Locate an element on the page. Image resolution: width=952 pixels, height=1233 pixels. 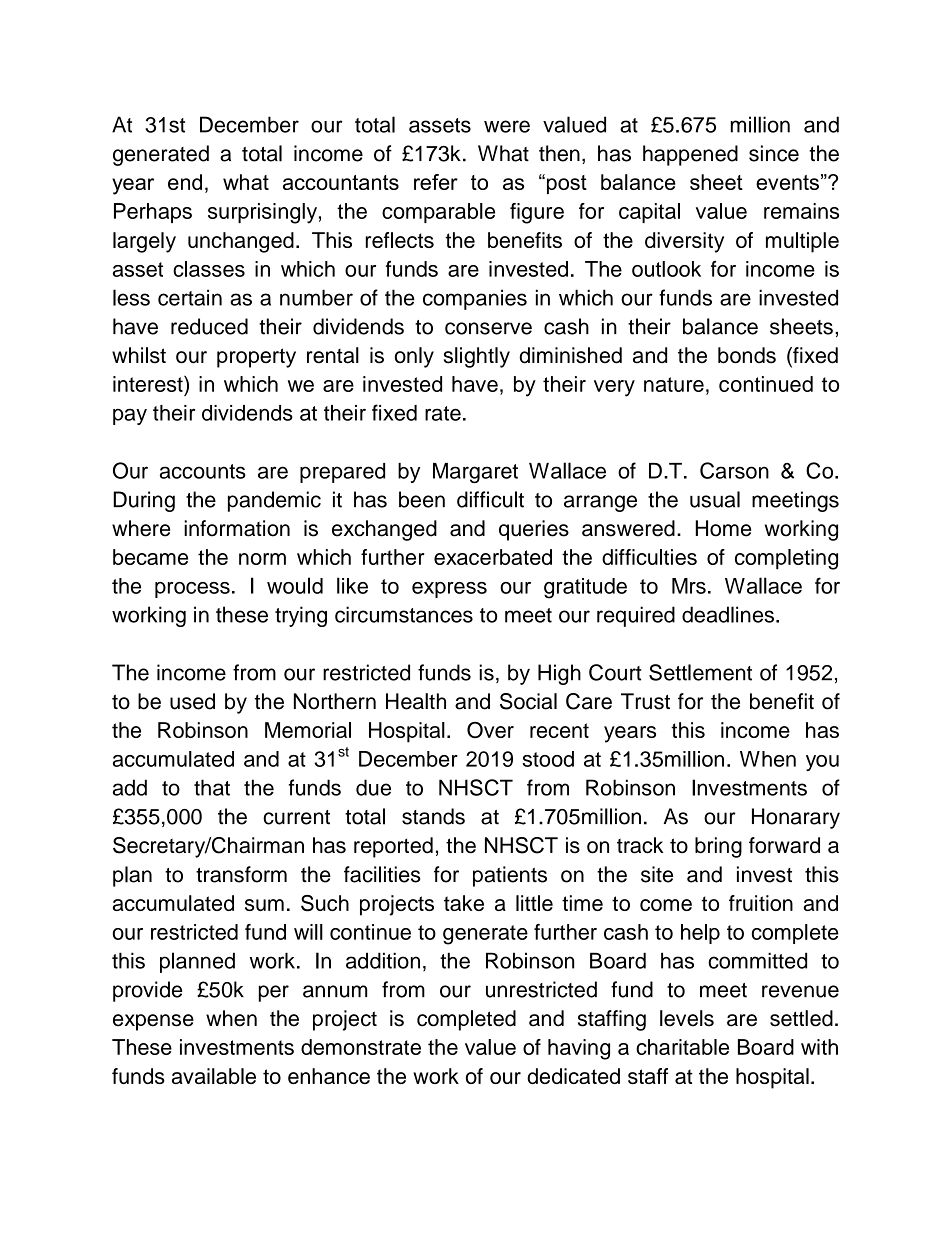
express is located at coordinates (449, 590).
